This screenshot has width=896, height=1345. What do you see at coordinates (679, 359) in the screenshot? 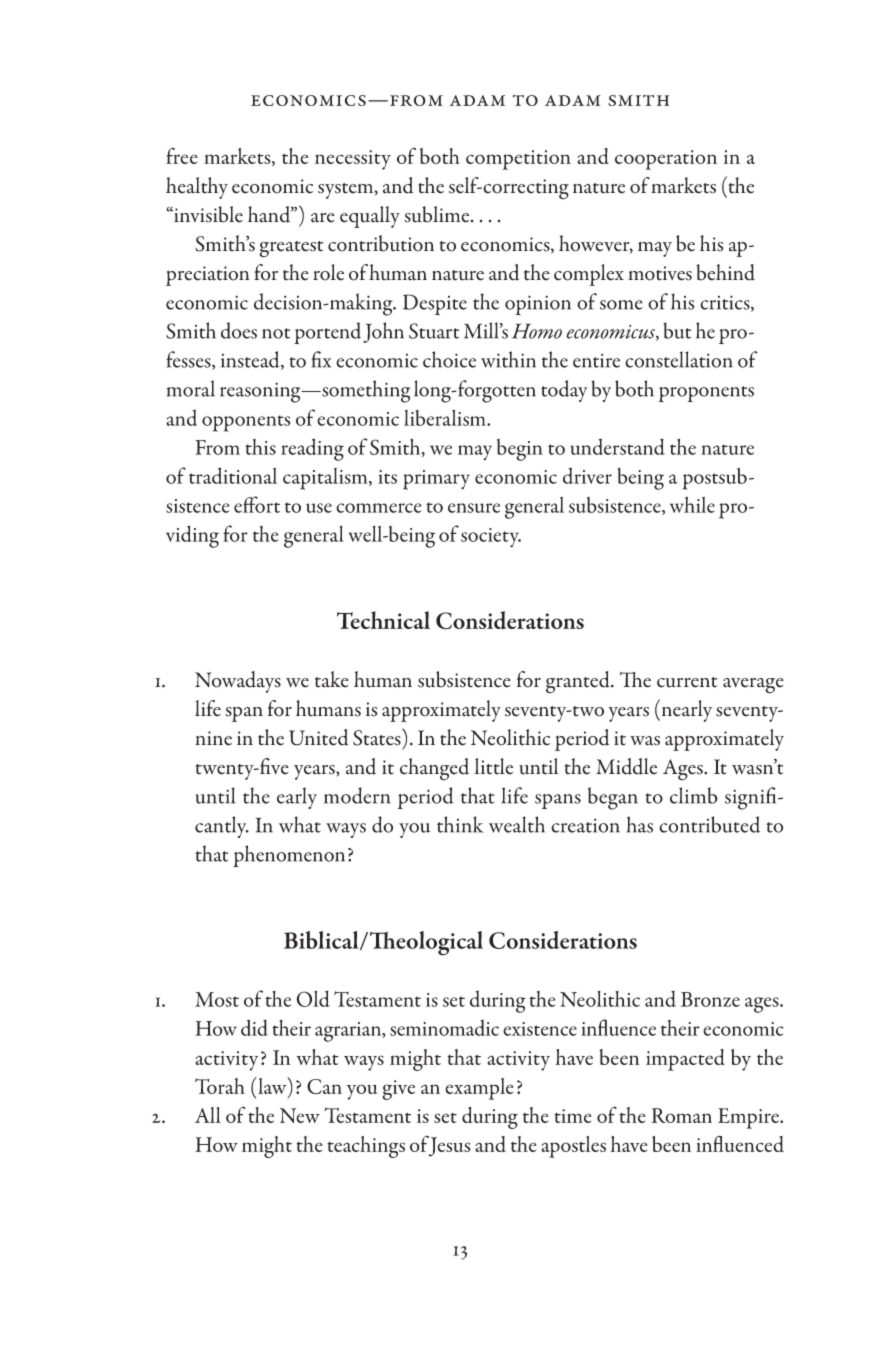
I see `constellation` at bounding box center [679, 359].
